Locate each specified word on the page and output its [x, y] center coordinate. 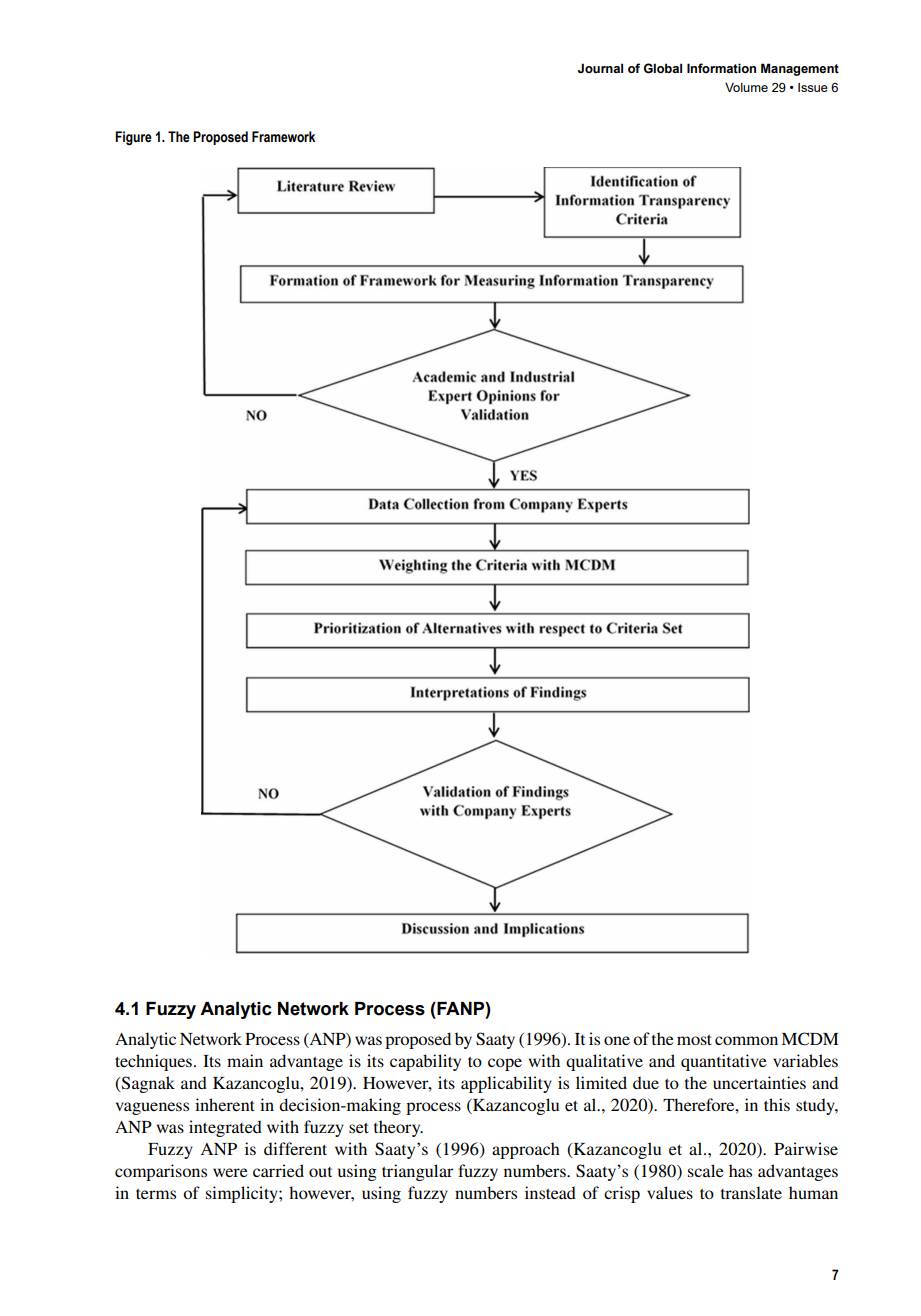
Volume [746, 87]
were [230, 1172]
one [617, 1040]
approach [526, 1150]
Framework [283, 137]
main [245, 1060]
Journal [600, 68]
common [746, 1040]
